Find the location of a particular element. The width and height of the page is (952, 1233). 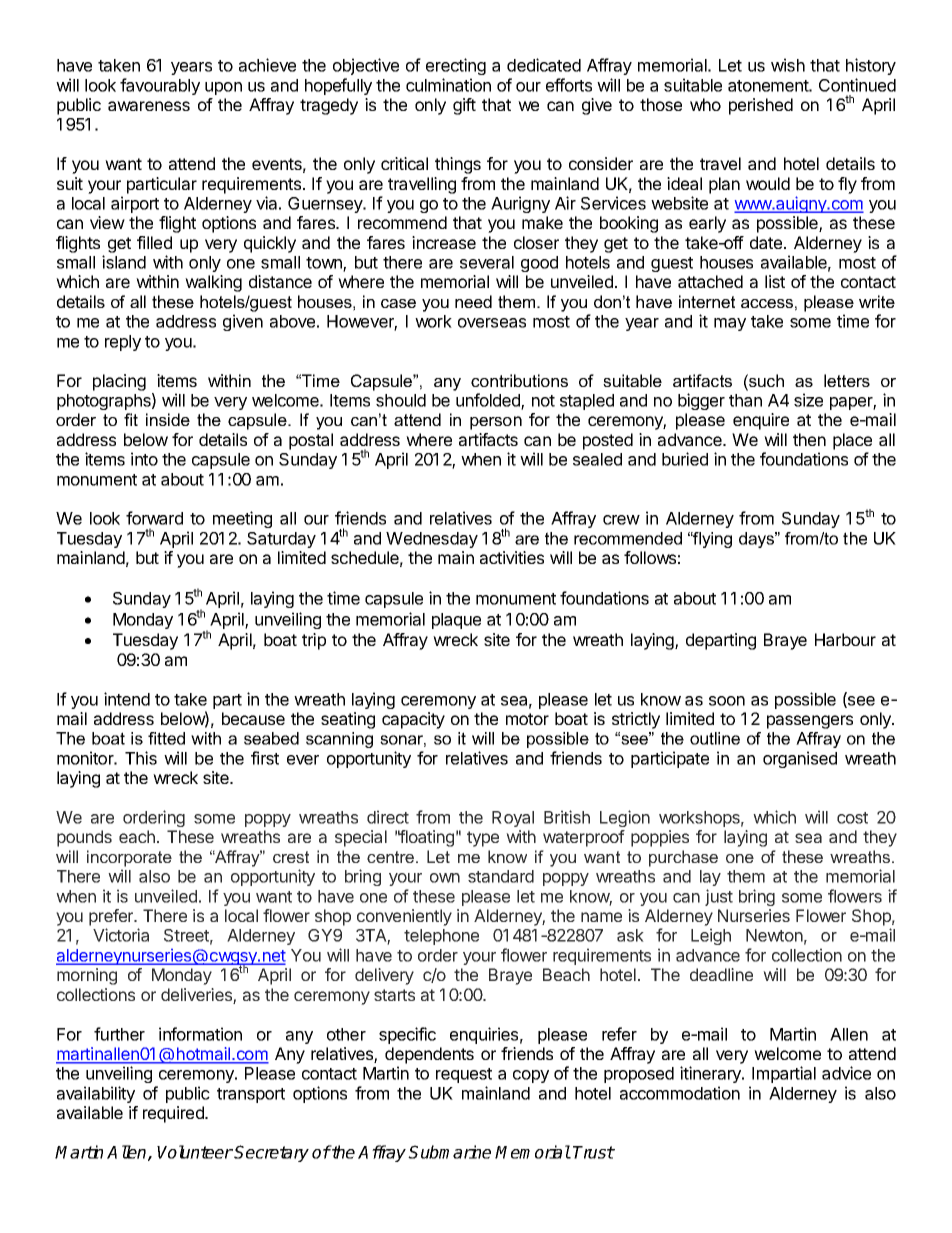

perished is located at coordinates (761, 106).
